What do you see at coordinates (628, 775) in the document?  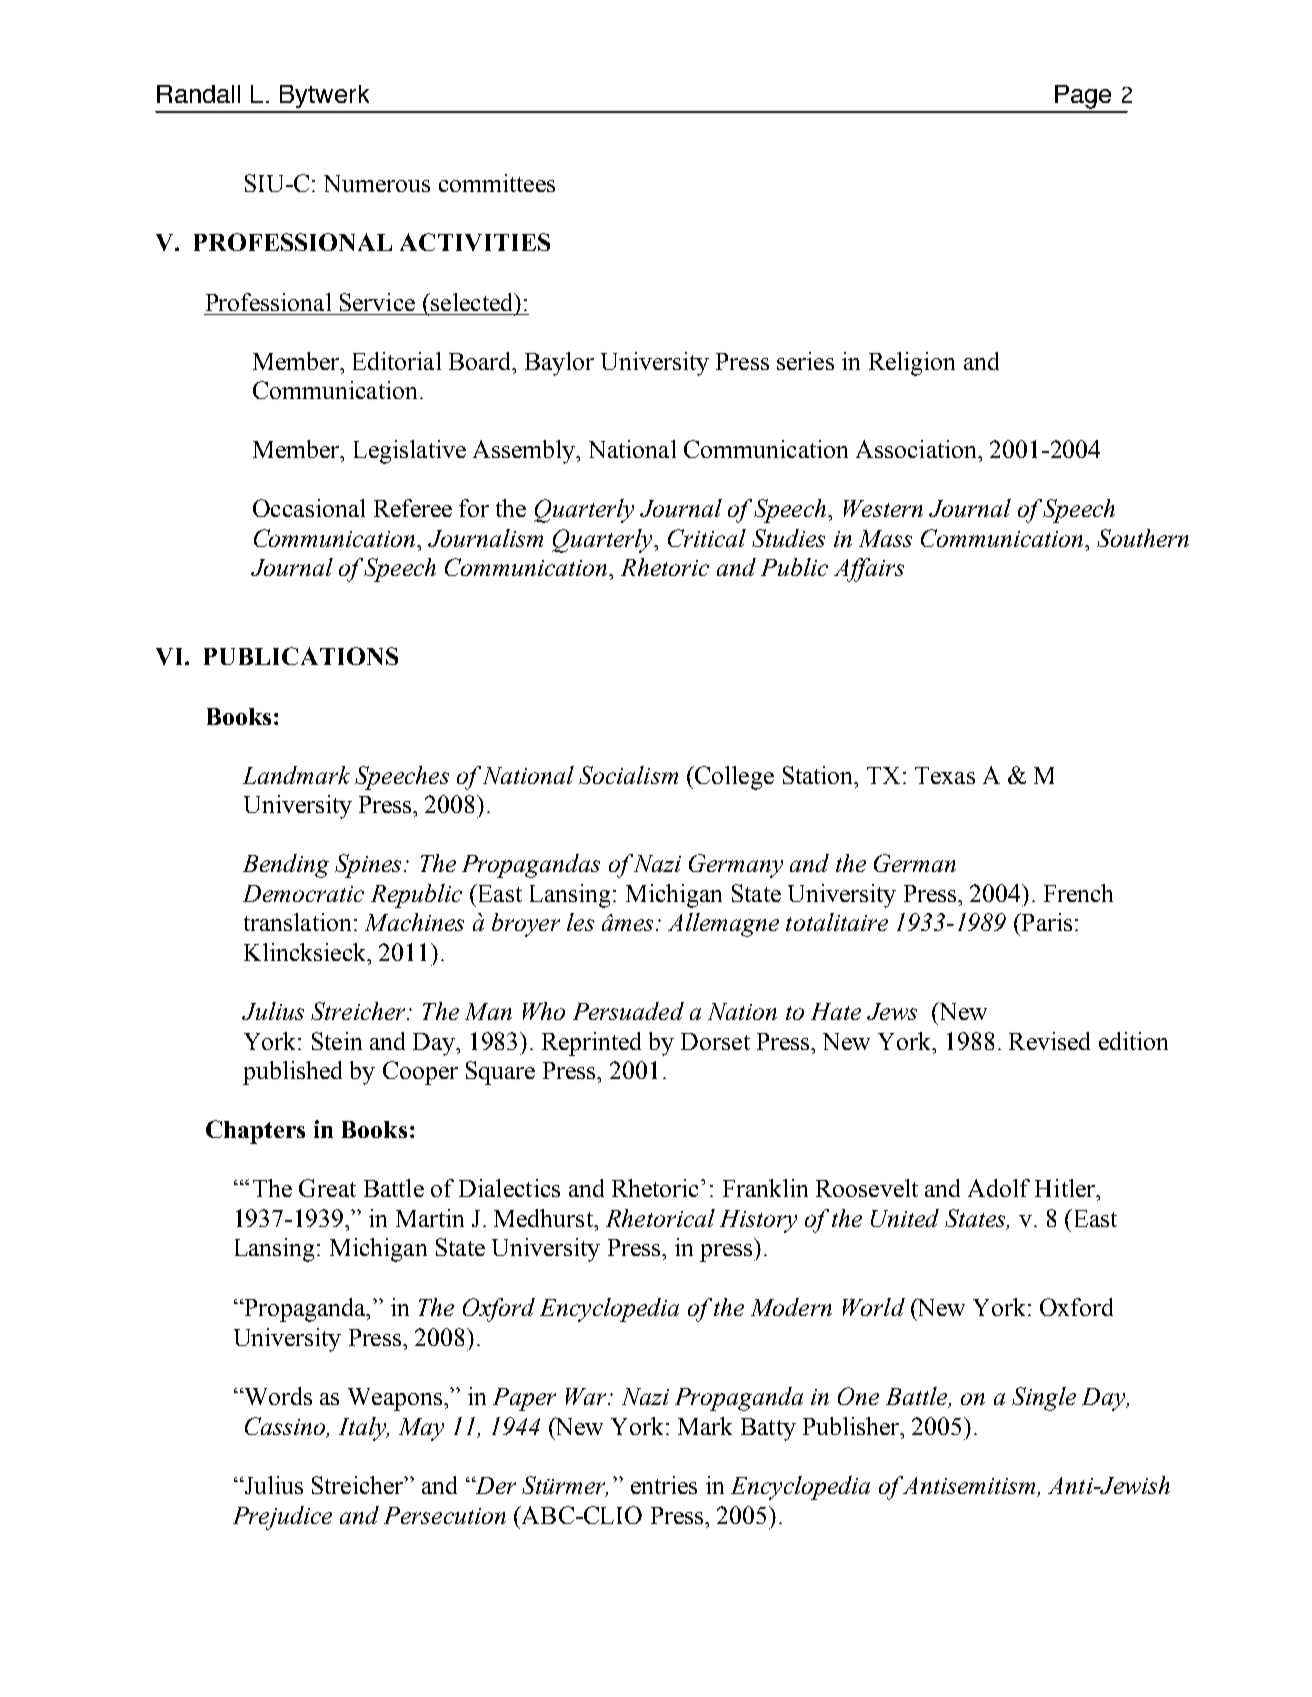 I see `Socialism` at bounding box center [628, 775].
